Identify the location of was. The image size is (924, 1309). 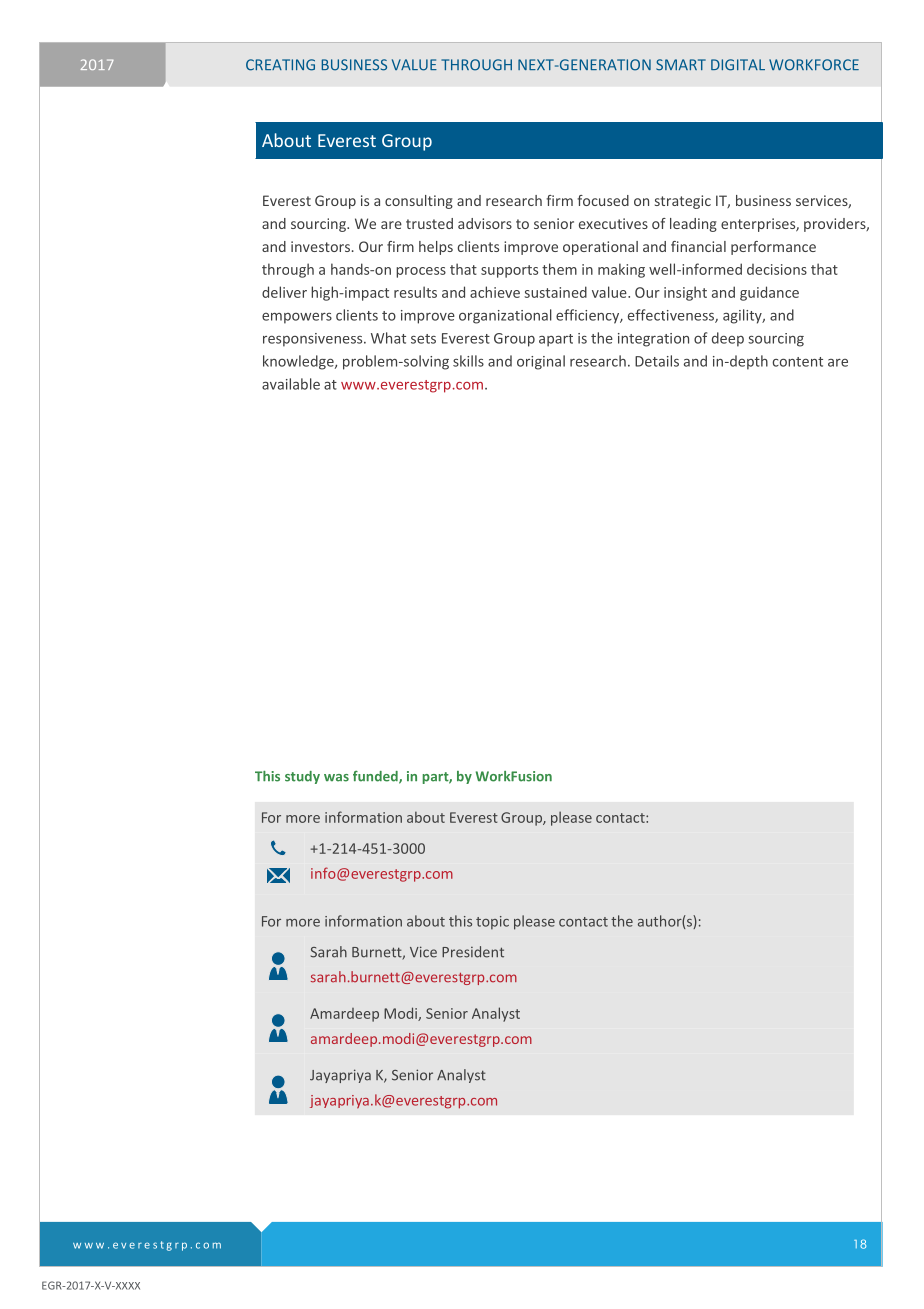
(336, 778).
